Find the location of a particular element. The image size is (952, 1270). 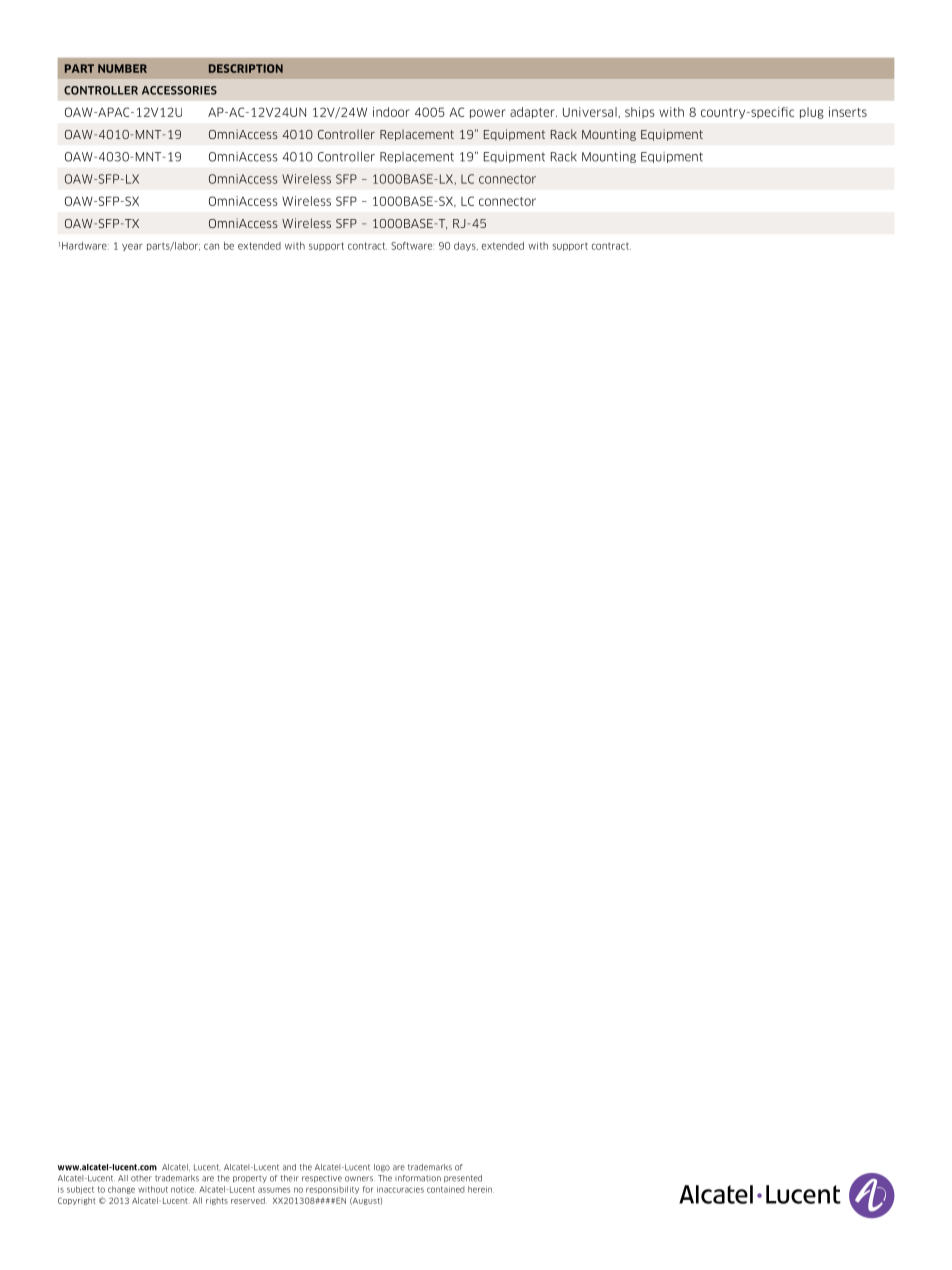

other is located at coordinates (141, 1178).
